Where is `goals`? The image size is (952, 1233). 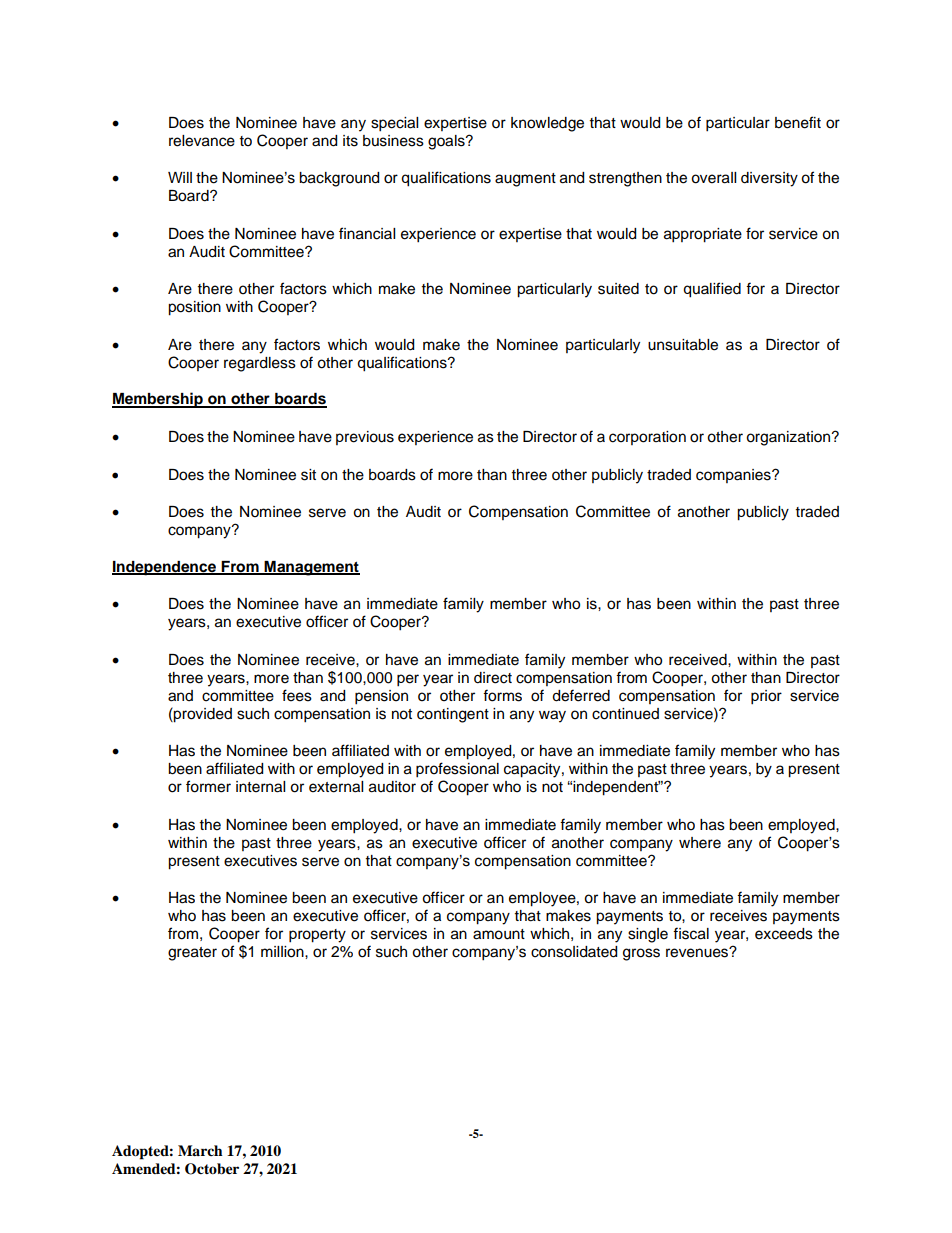
goals is located at coordinates (447, 142).
